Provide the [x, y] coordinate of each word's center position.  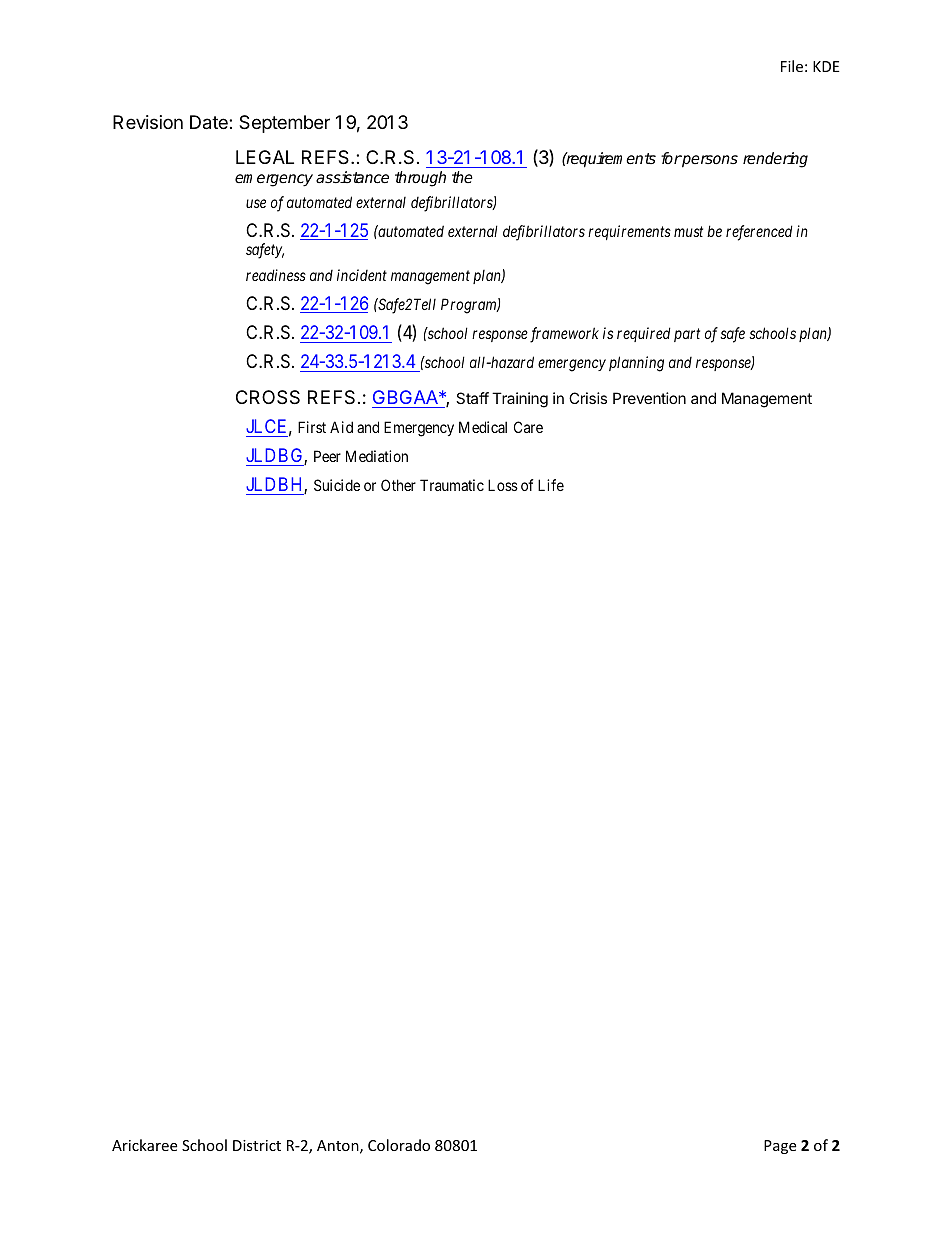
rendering [775, 160]
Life [551, 485]
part [687, 335]
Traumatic [452, 485]
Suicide [337, 485]
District [257, 1145]
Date [210, 122]
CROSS [268, 397]
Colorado [399, 1145]
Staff [472, 398]
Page [780, 1147]
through [420, 179]
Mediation [377, 456]
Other [398, 485]
